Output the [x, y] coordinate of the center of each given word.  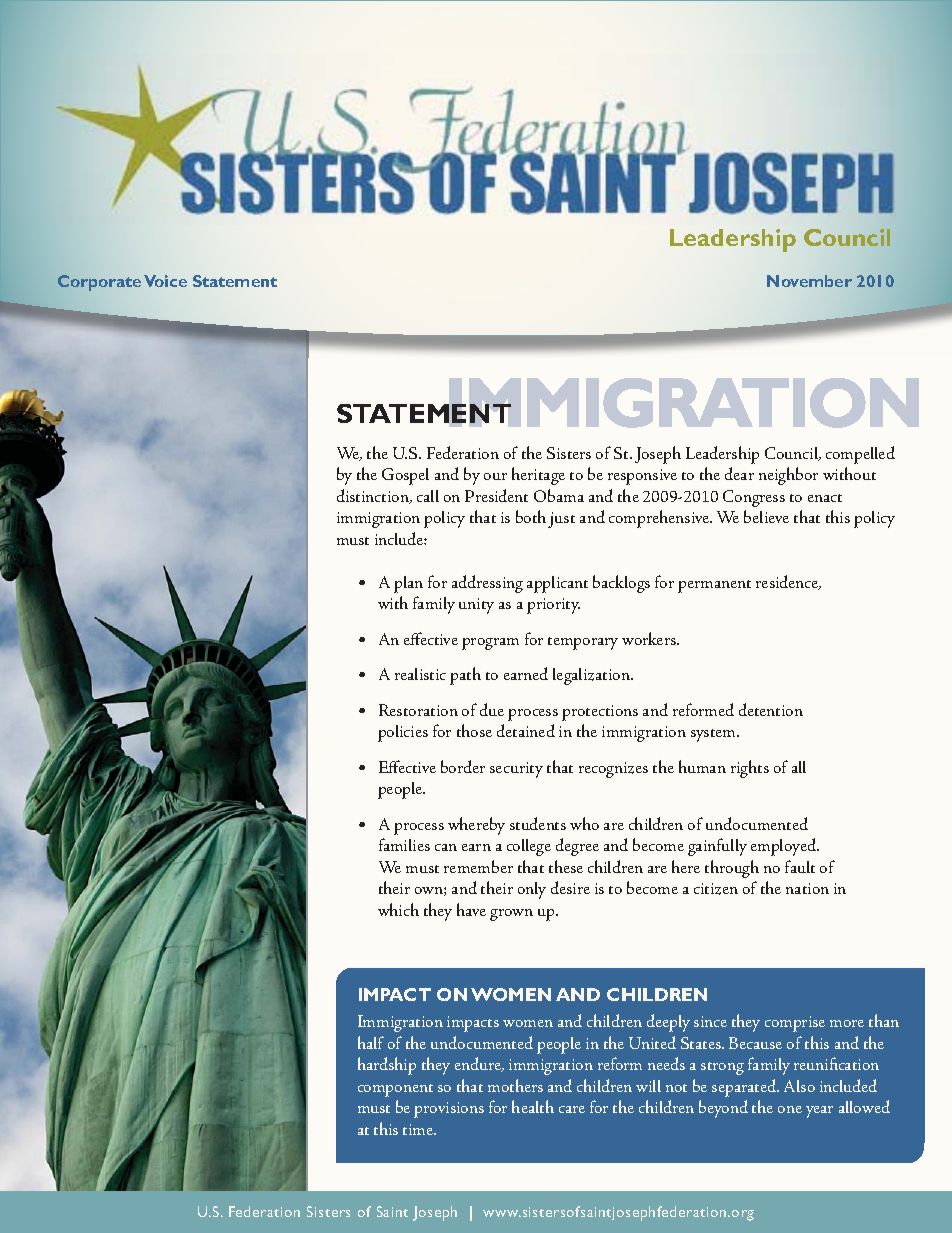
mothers [515, 1085]
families [404, 844]
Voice [165, 281]
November [809, 281]
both [531, 516]
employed [785, 847]
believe [766, 516]
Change [847, 237]
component [395, 1090]
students [538, 823]
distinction [374, 496]
